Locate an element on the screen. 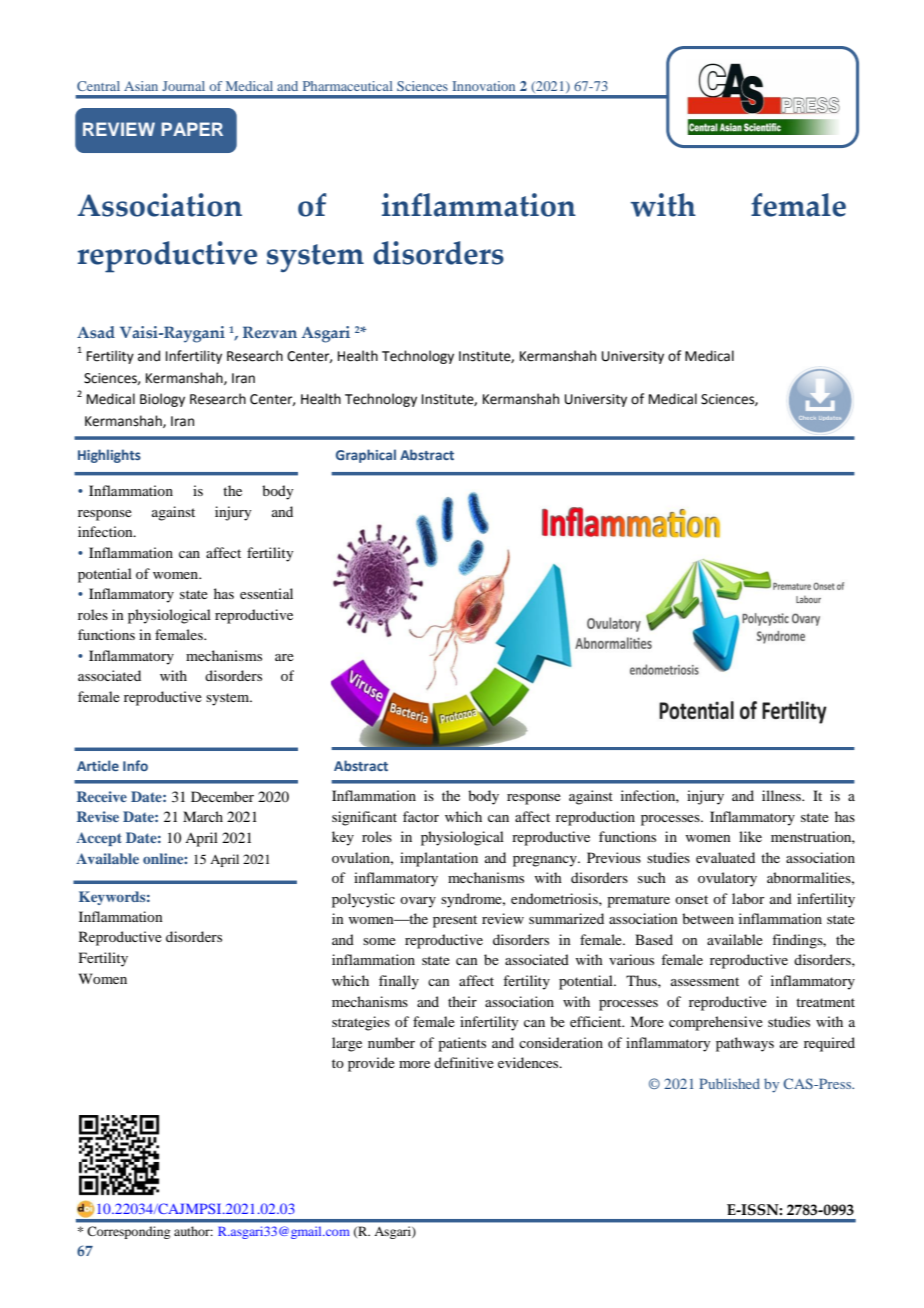 This screenshot has height=1308, width=924. essential is located at coordinates (266, 593).
